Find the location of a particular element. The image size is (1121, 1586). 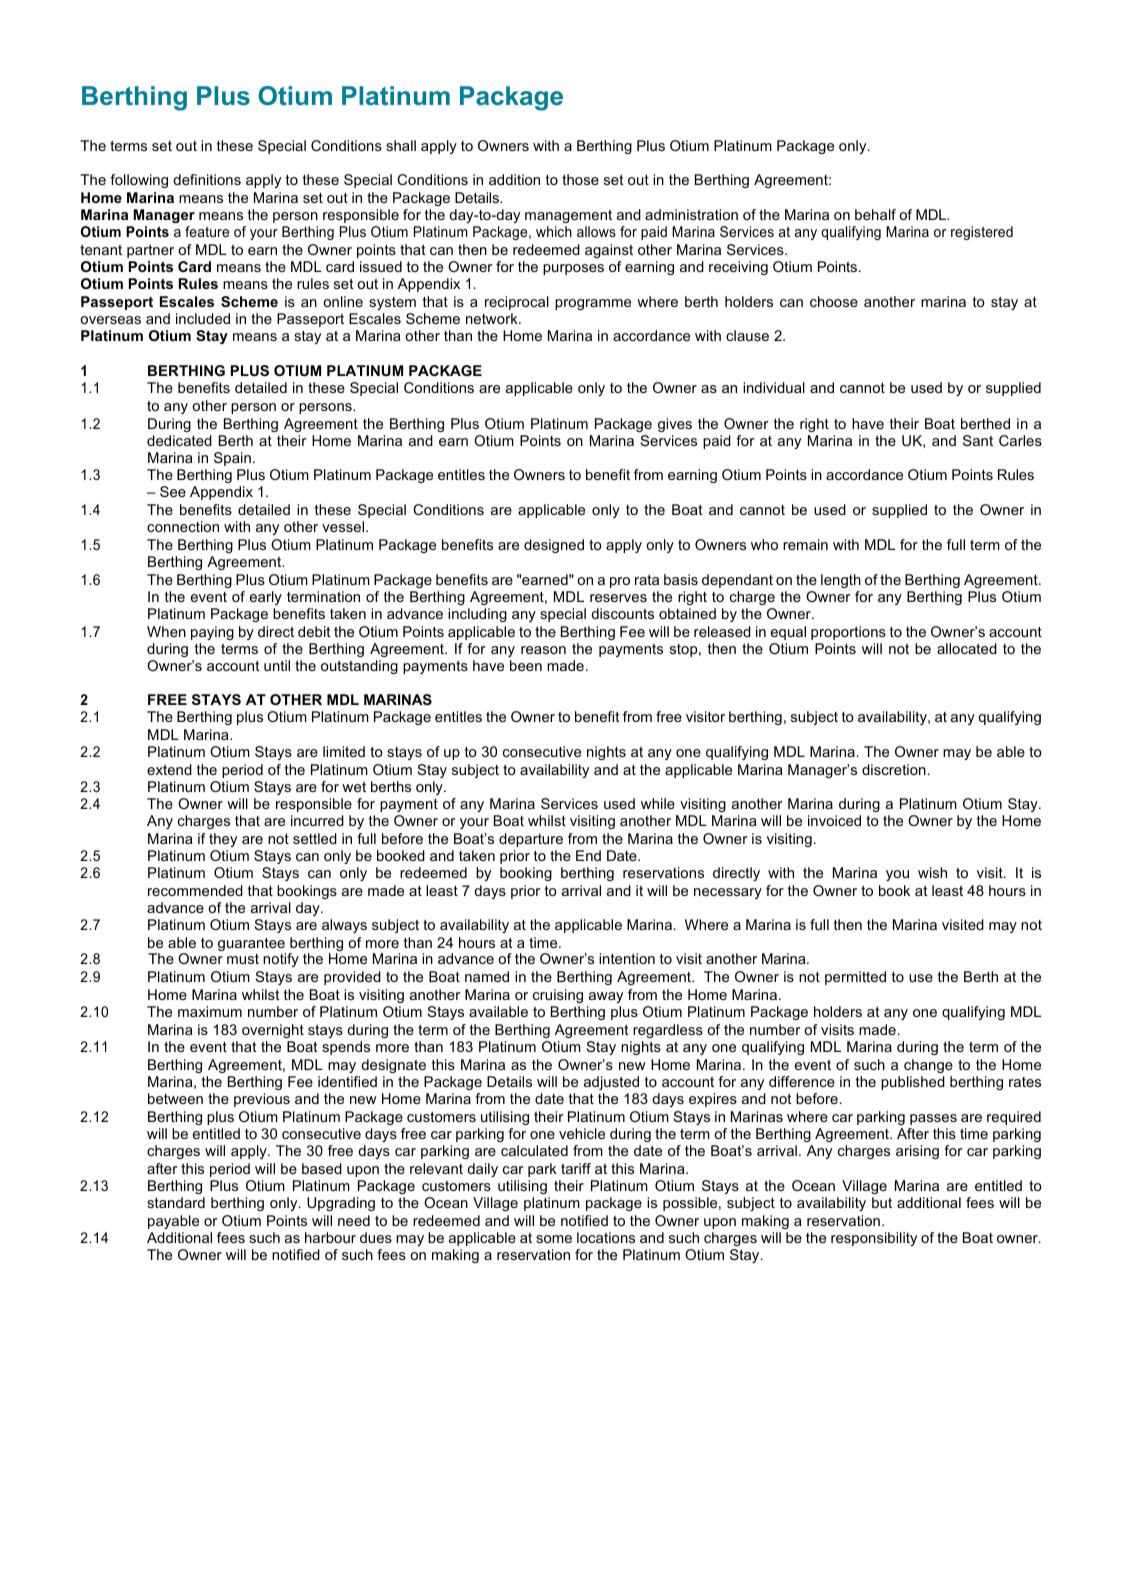

been is located at coordinates (526, 665).
